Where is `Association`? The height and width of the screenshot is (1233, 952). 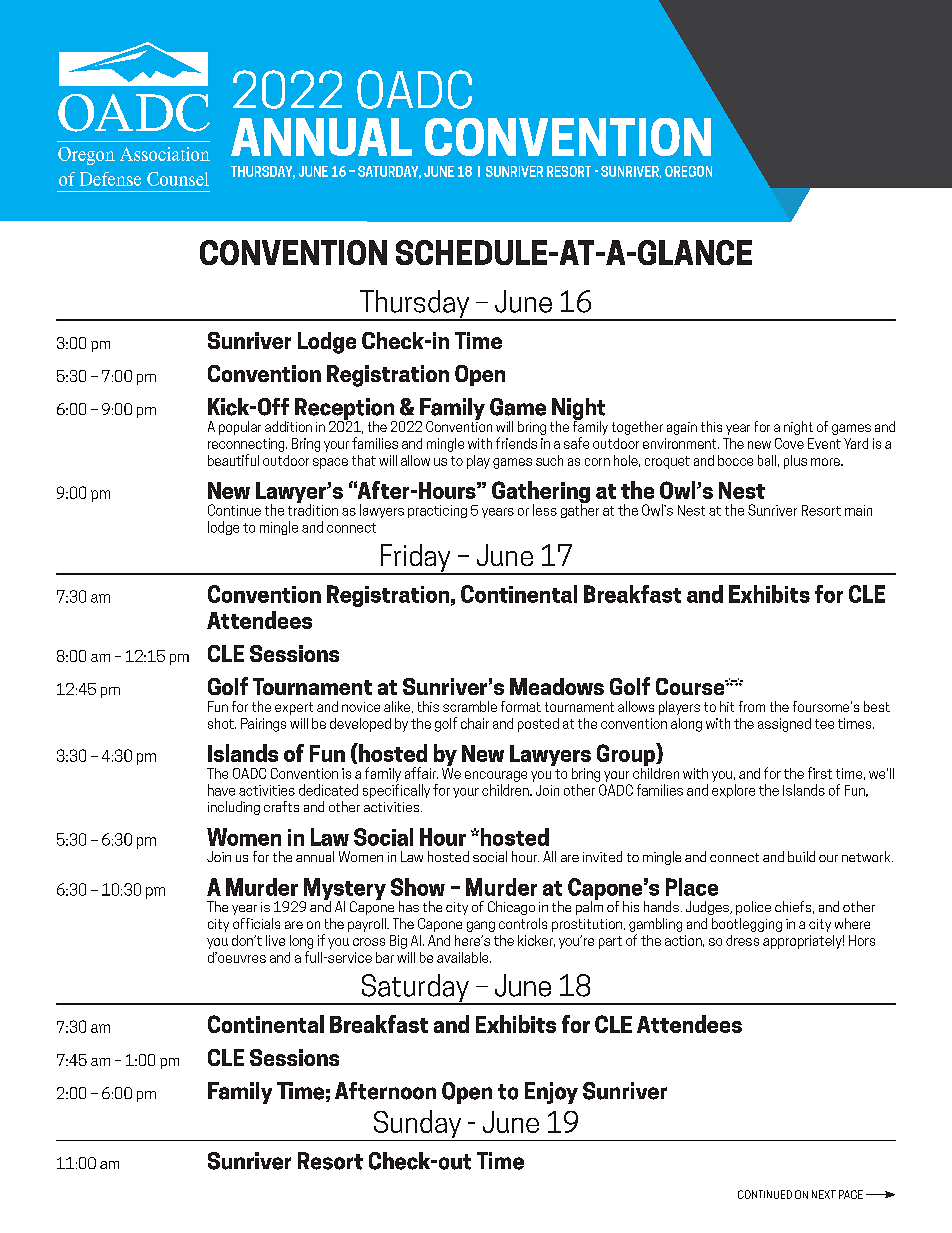 Association is located at coordinates (165, 154).
